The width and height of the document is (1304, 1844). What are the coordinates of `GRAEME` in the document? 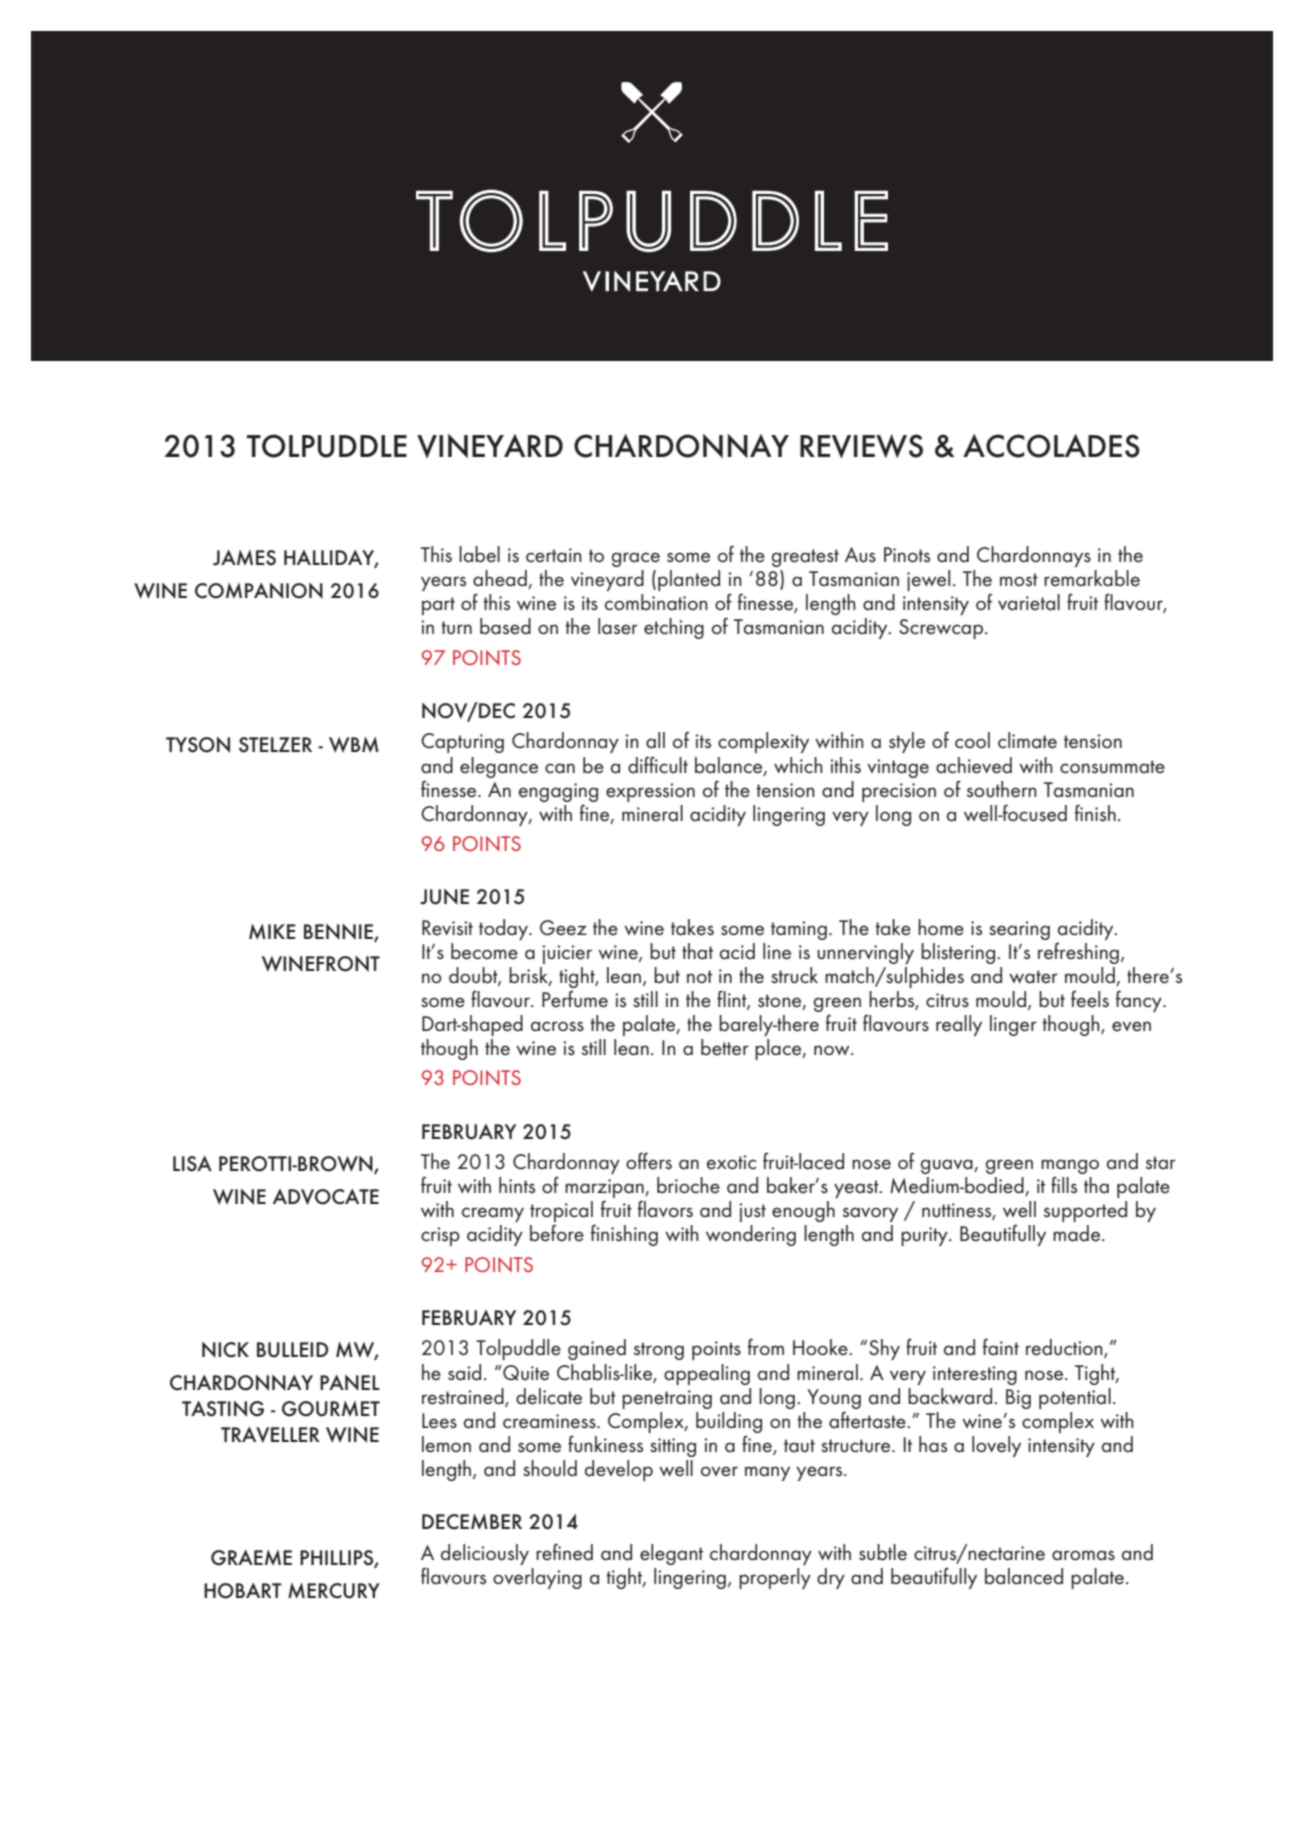 It's located at (251, 1558).
